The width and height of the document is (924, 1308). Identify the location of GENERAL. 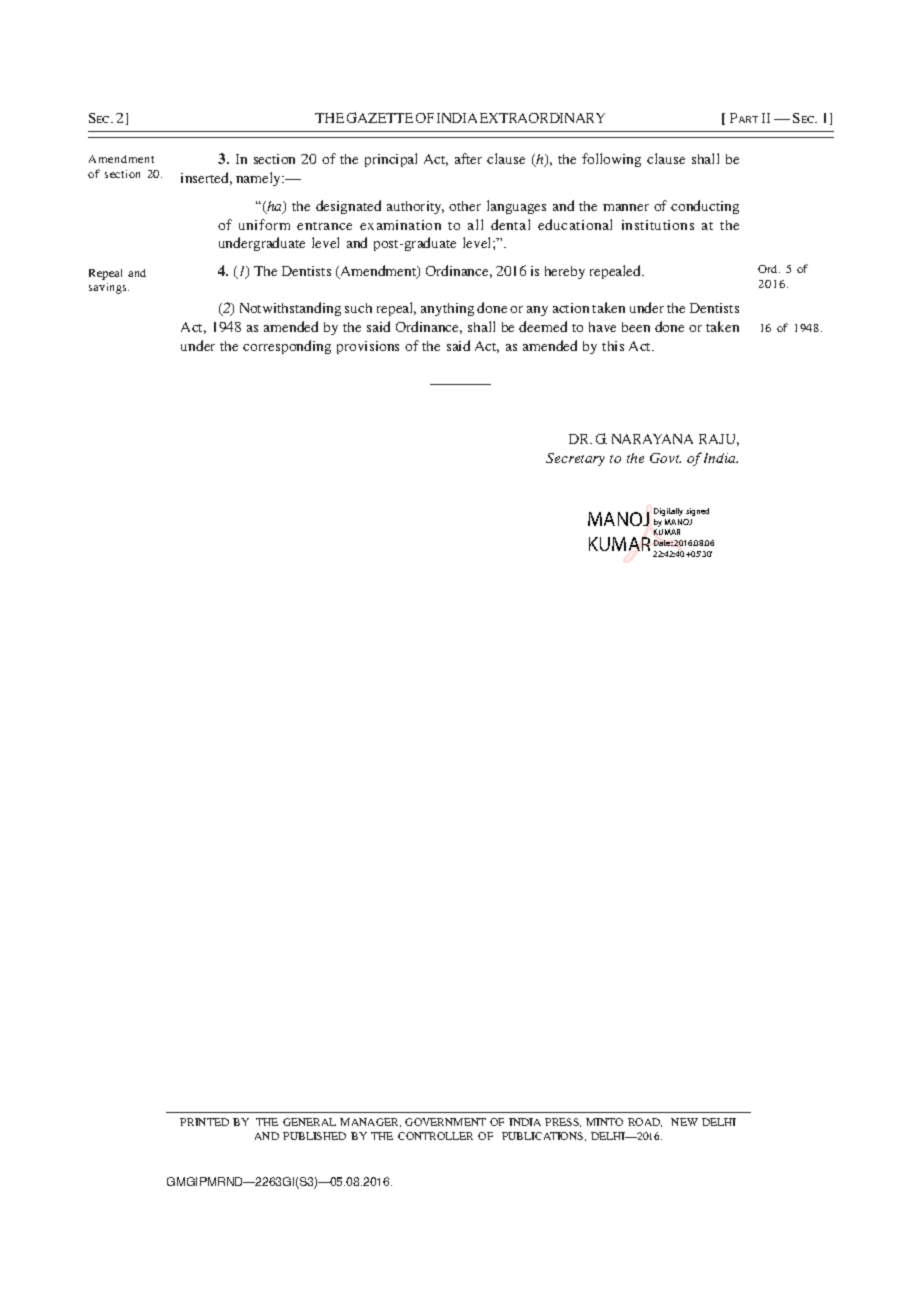
(309, 1122).
